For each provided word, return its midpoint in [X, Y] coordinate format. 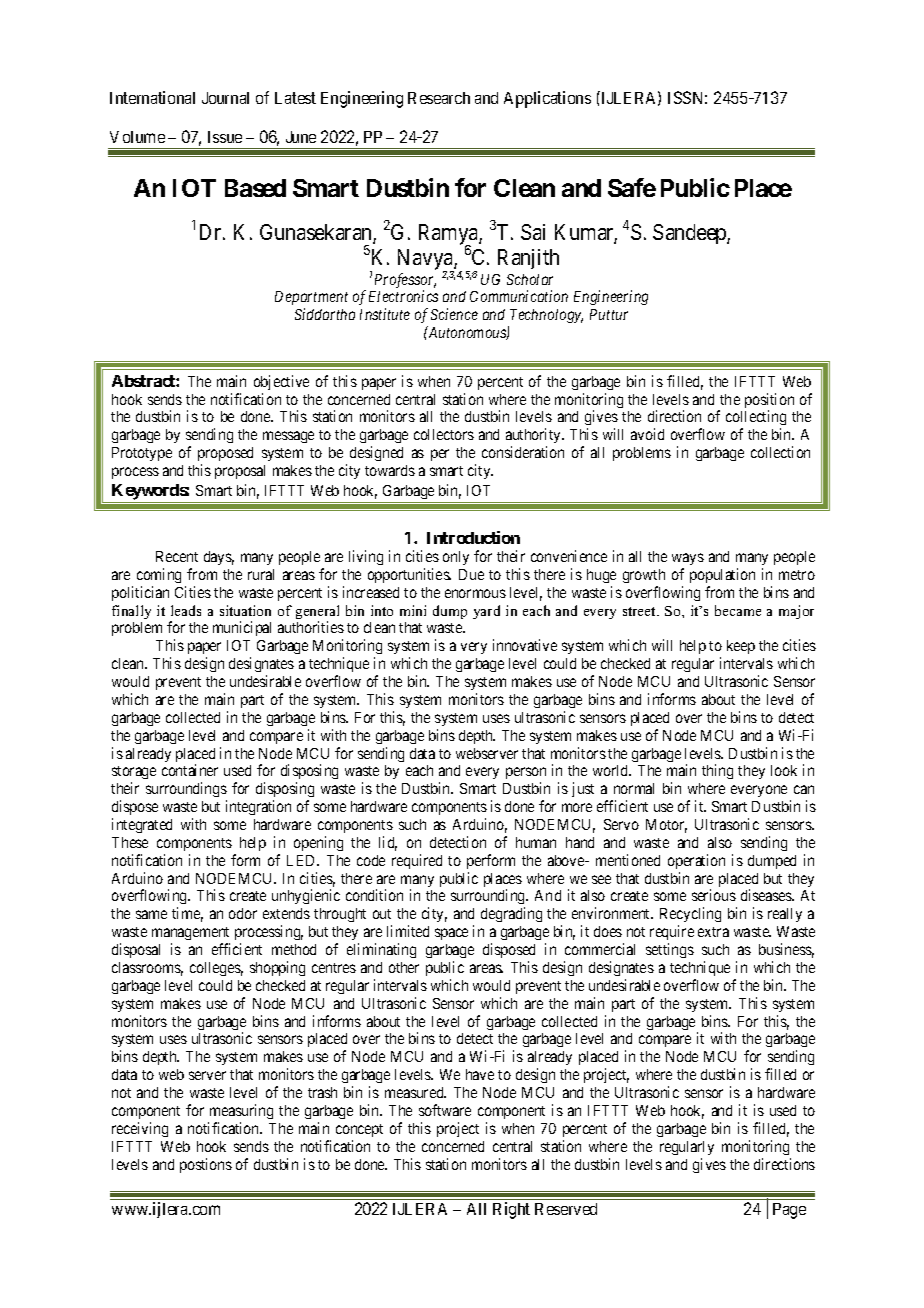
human [536, 842]
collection [780, 452]
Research [439, 98]
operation [696, 861]
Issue [225, 137]
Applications [547, 99]
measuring [241, 1111]
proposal [240, 472]
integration [258, 807]
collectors [444, 434]
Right [511, 1210]
